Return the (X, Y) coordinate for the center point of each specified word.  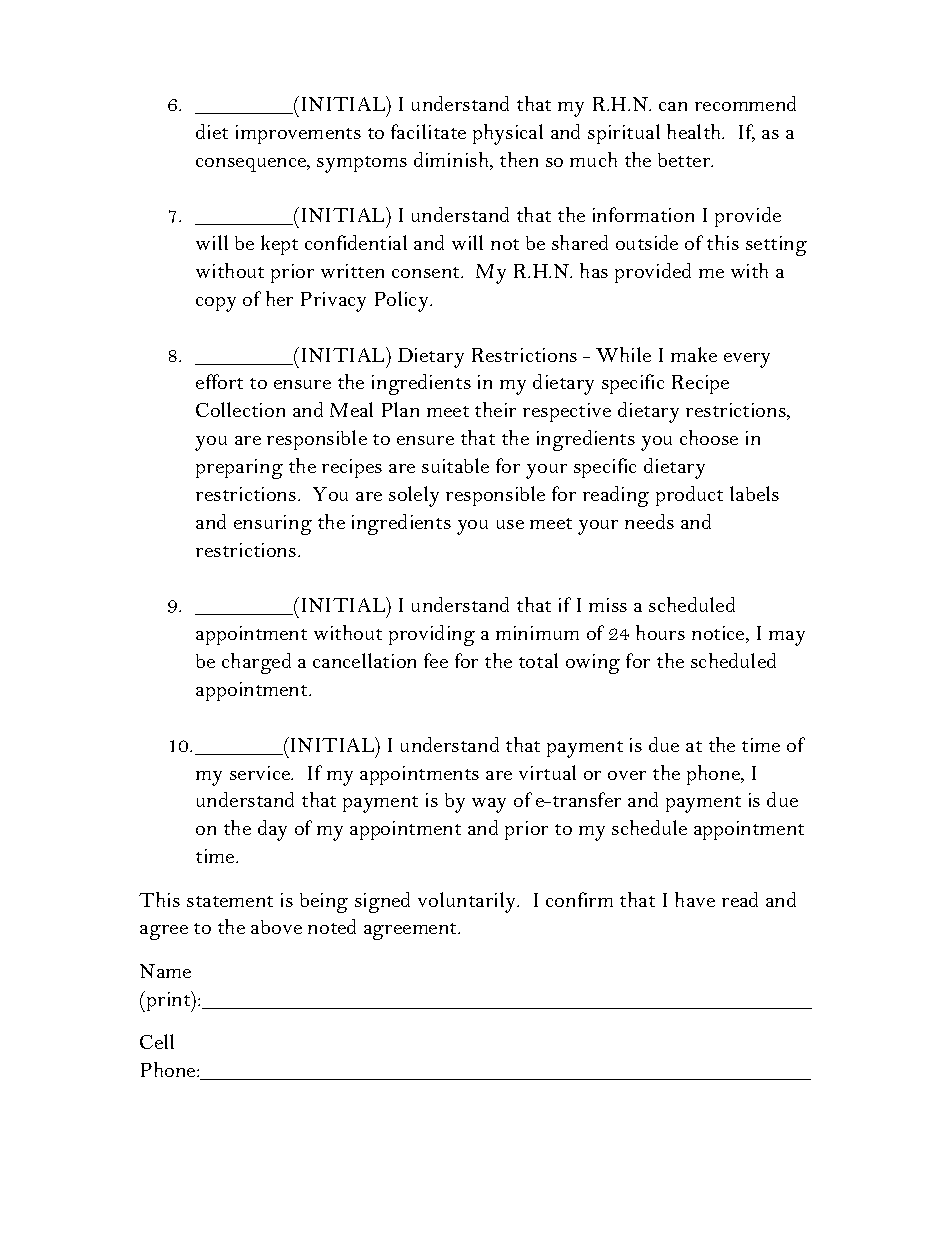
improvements (298, 134)
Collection (240, 409)
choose (709, 437)
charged (256, 663)
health (695, 131)
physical (508, 134)
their (495, 409)
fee (436, 660)
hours (660, 632)
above (276, 927)
